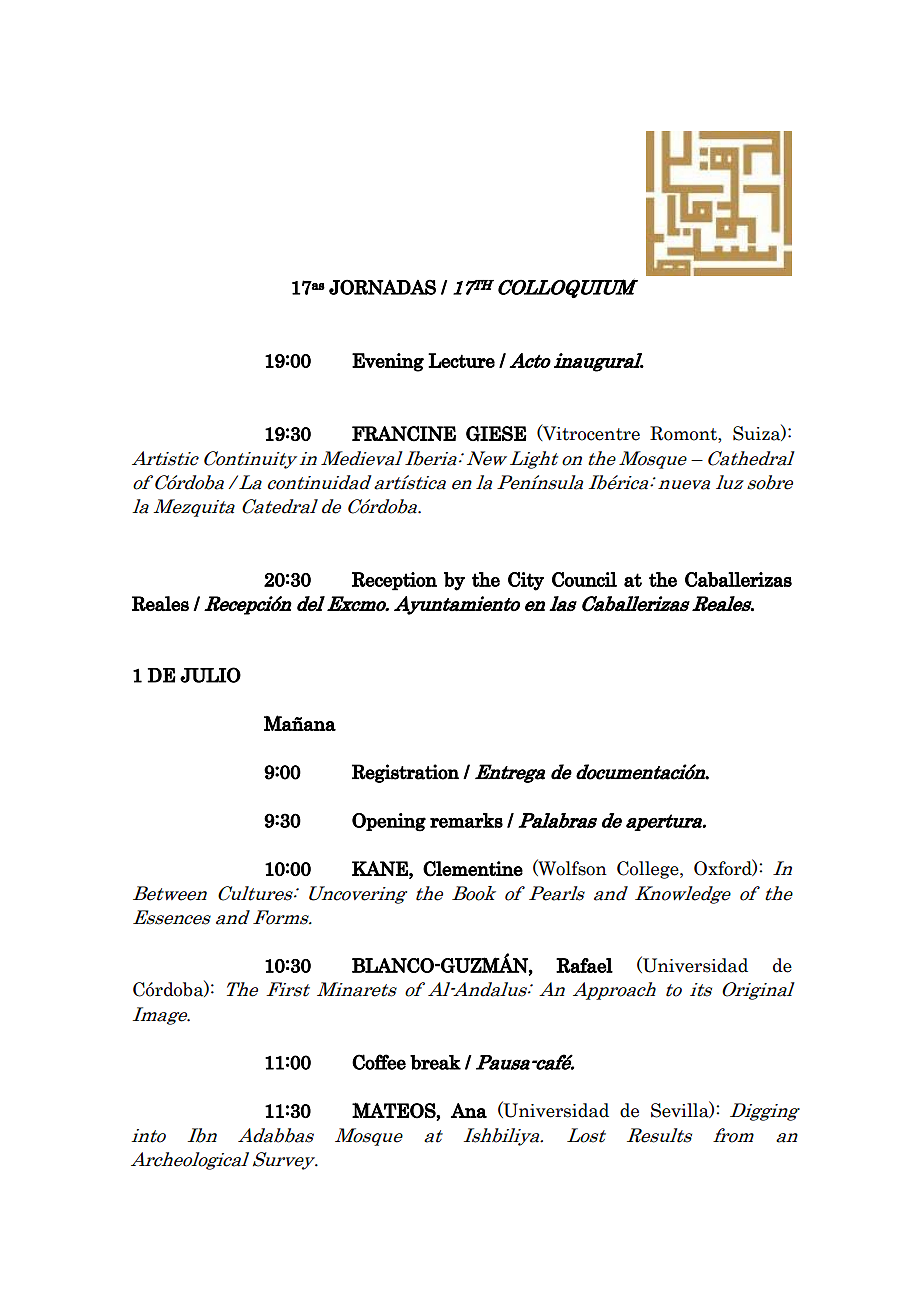 The width and height of the image is (924, 1308). I want to click on Evening, so click(388, 362).
